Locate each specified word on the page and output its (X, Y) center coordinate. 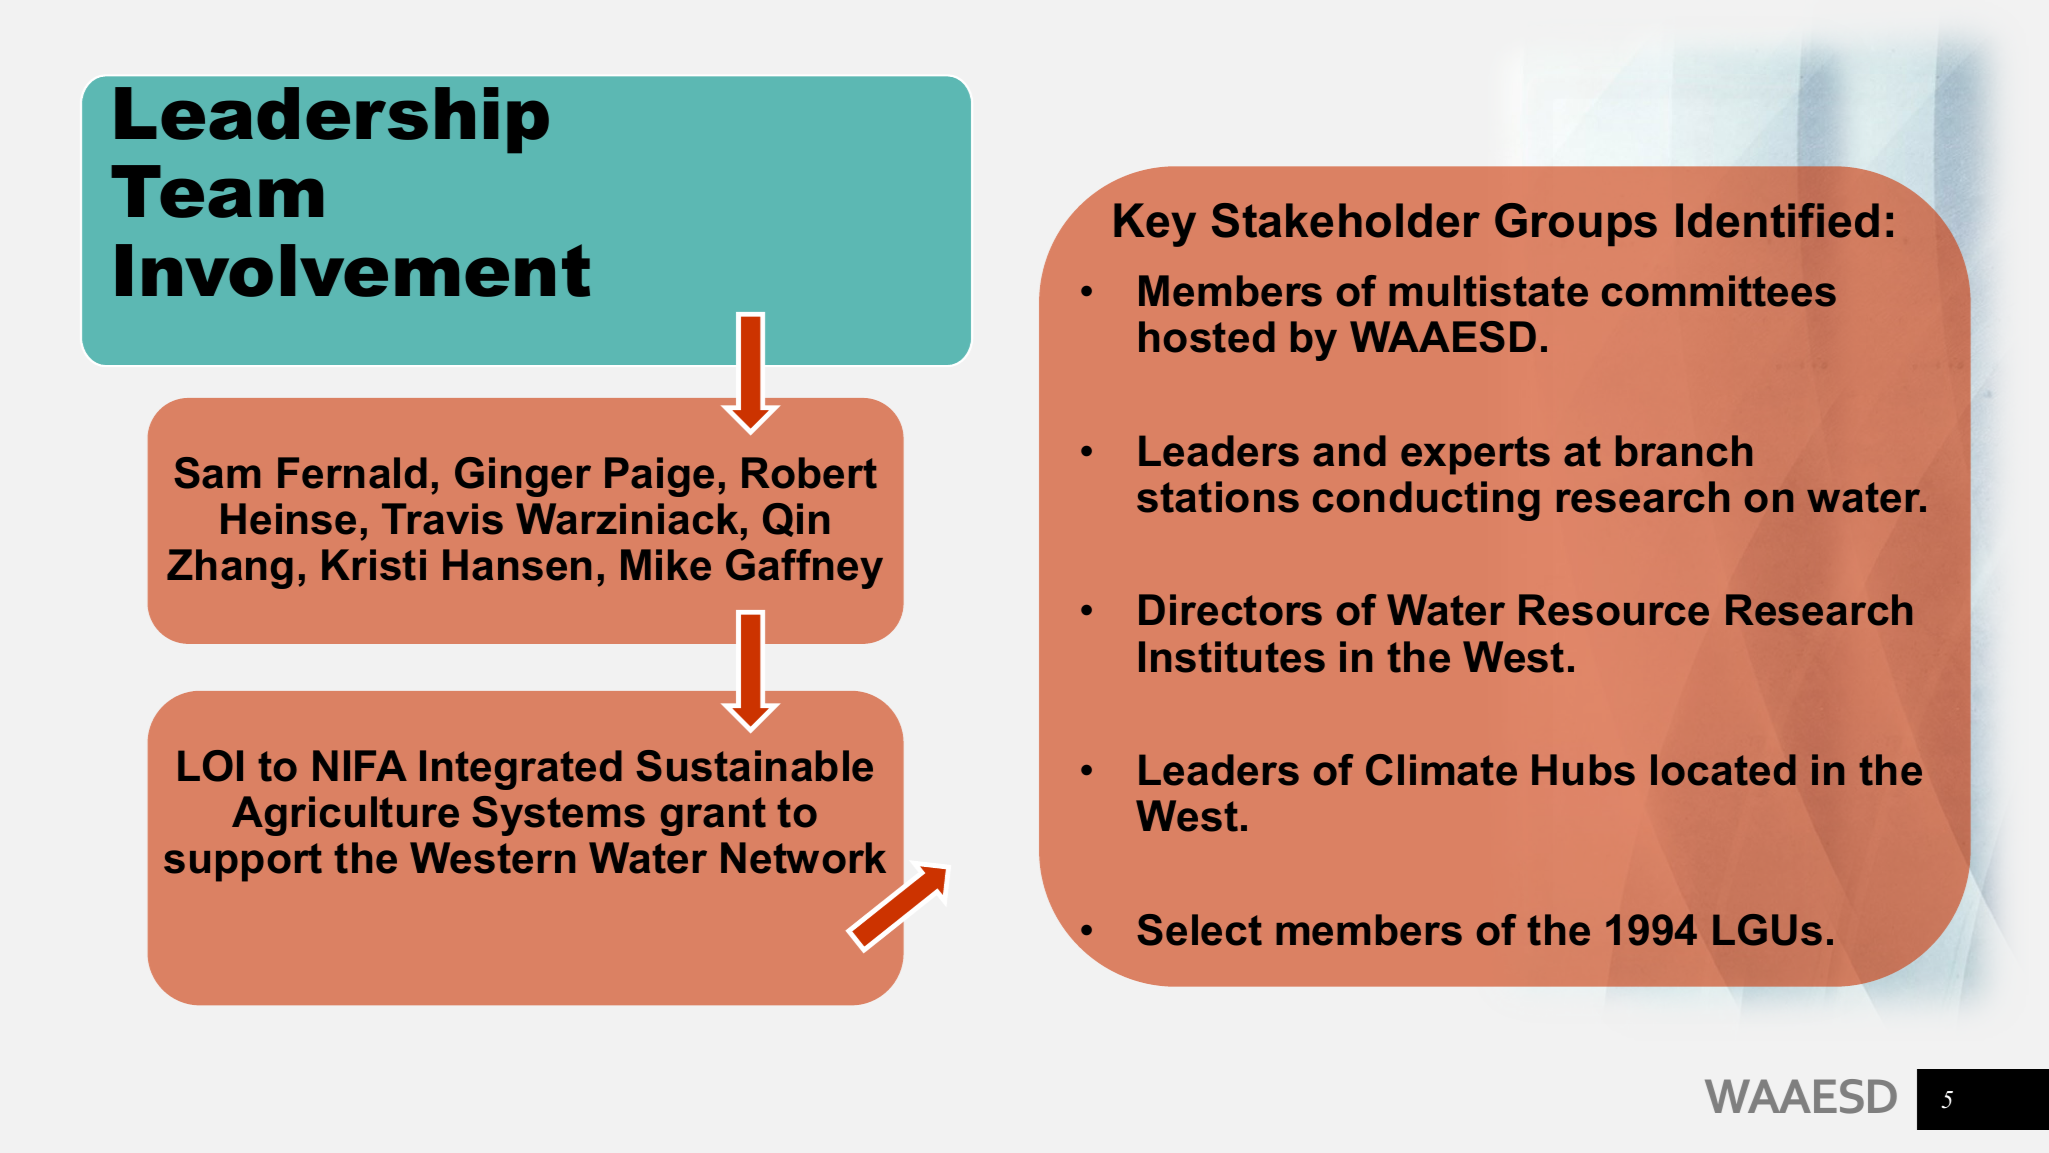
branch (1684, 451)
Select (1199, 930)
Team (217, 191)
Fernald (352, 473)
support (243, 862)
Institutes (1232, 657)
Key (1155, 225)
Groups (1576, 224)
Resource (1614, 610)
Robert (809, 473)
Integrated (521, 770)
